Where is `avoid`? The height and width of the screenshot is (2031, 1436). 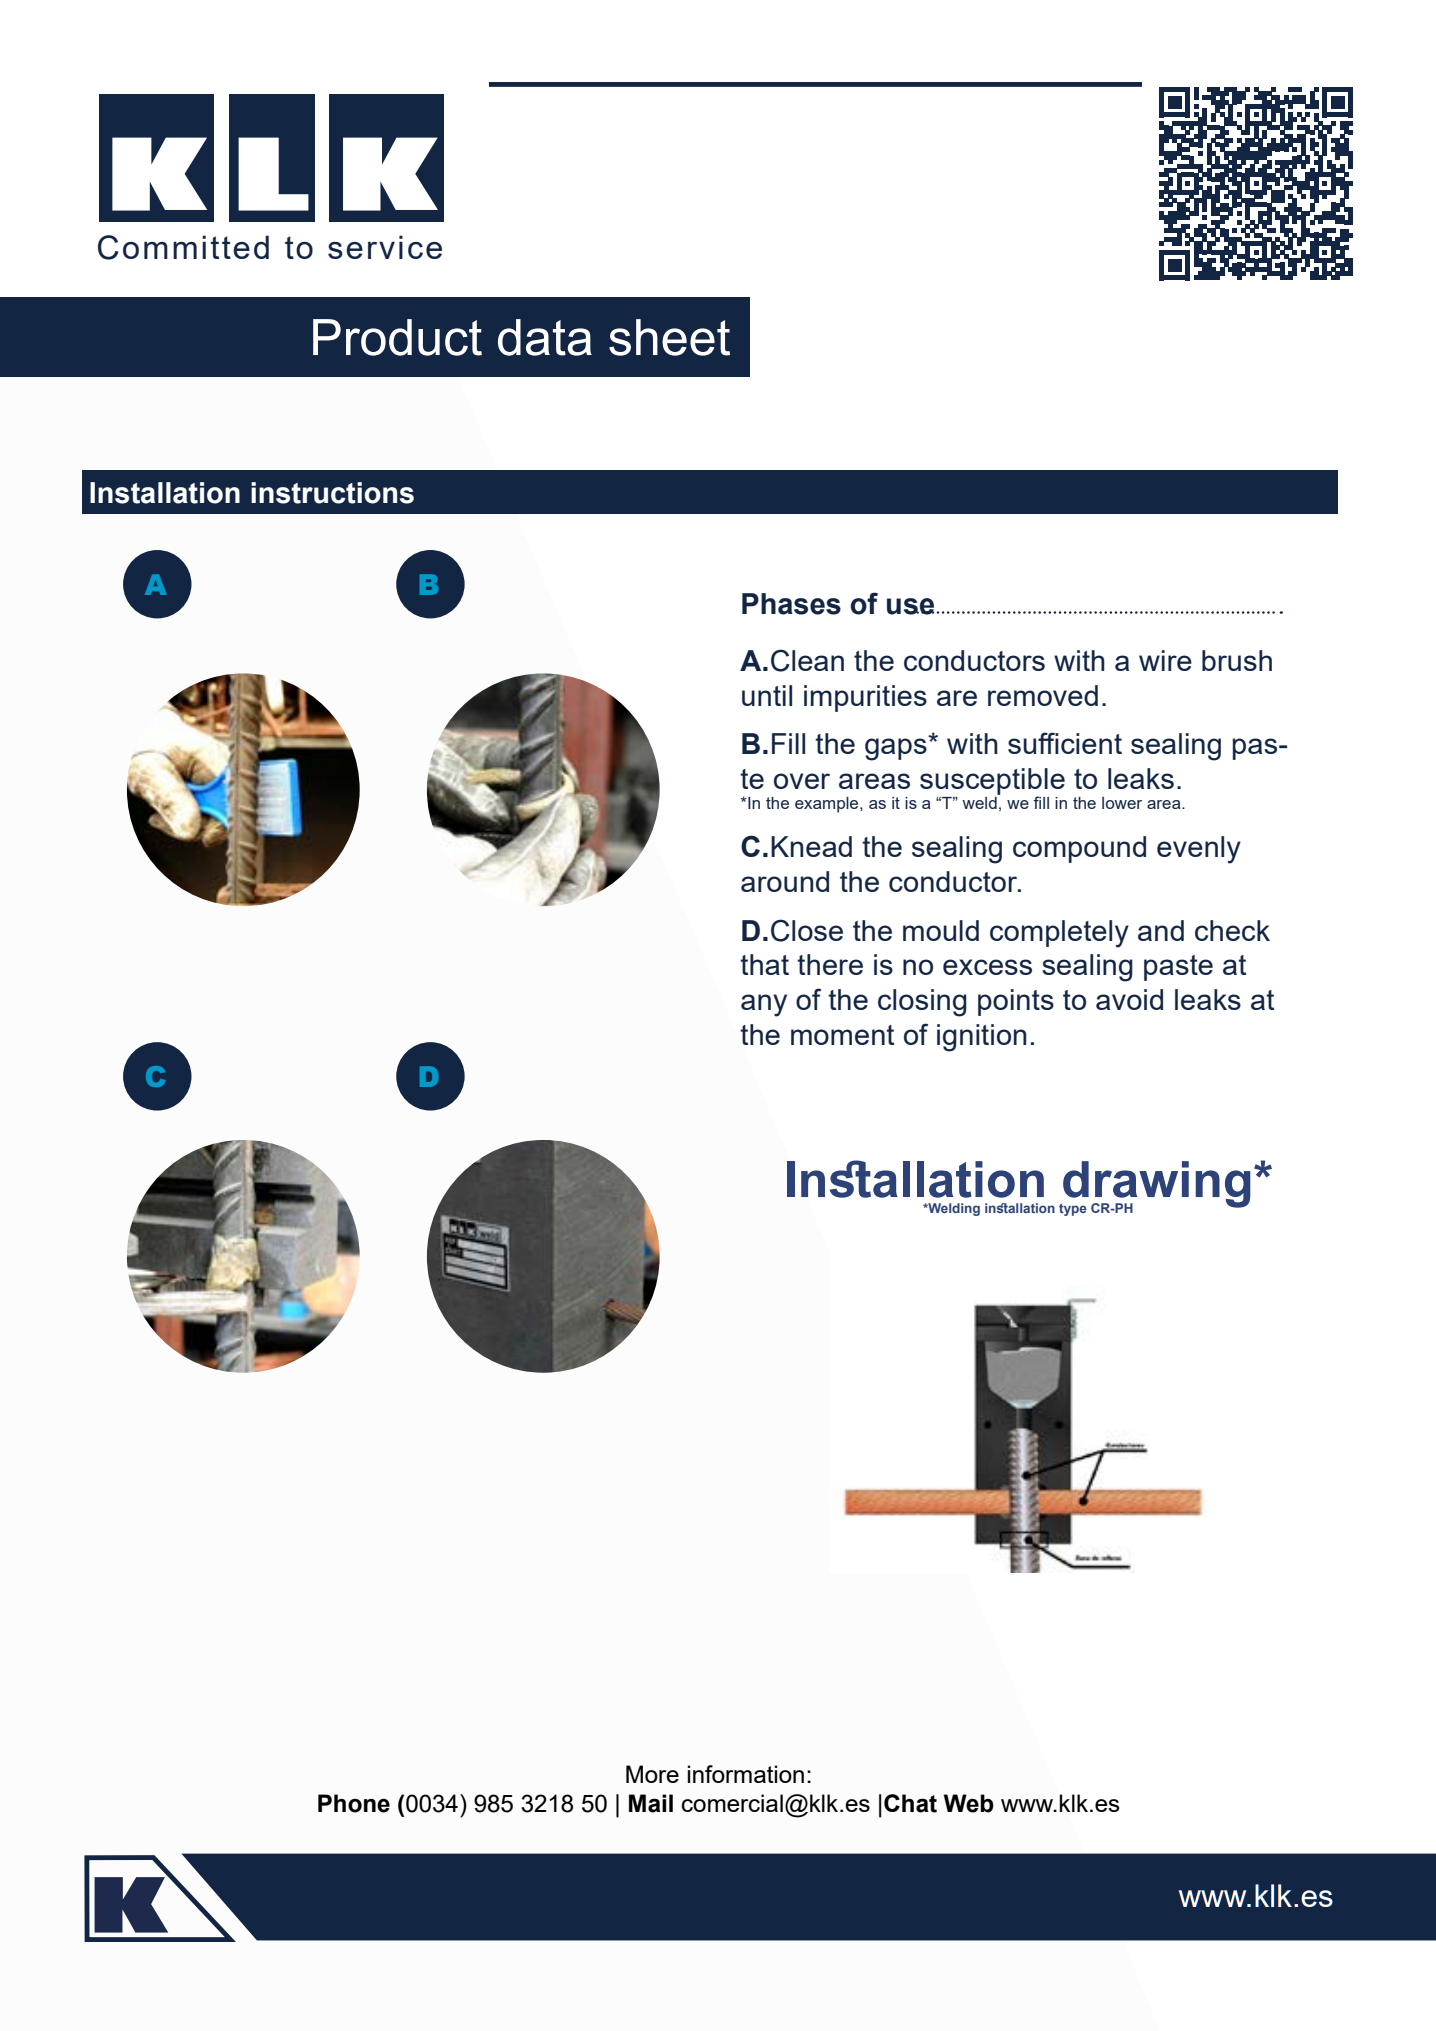
avoid is located at coordinates (1129, 999).
